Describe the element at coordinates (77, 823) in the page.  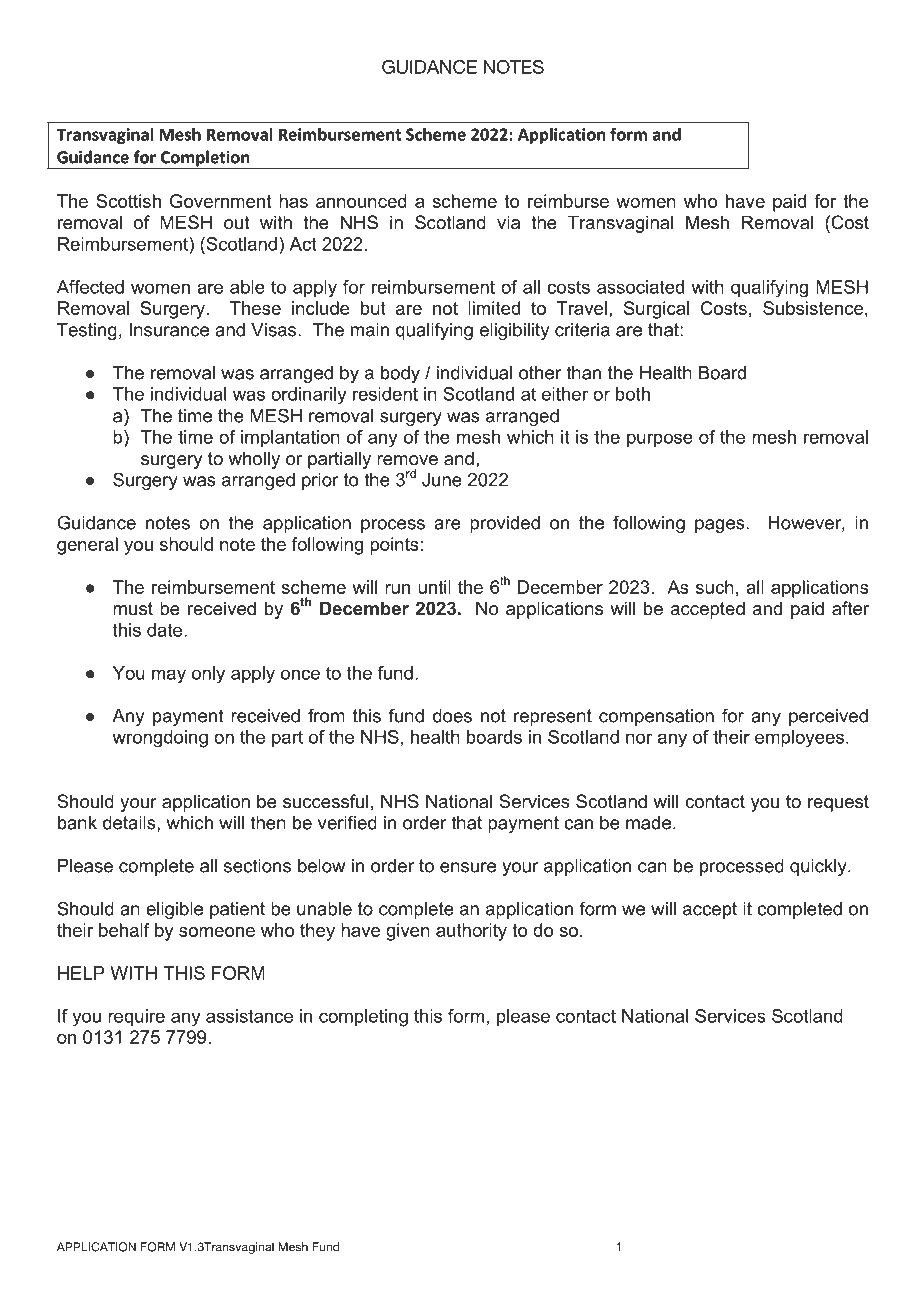
I see `bank` at that location.
